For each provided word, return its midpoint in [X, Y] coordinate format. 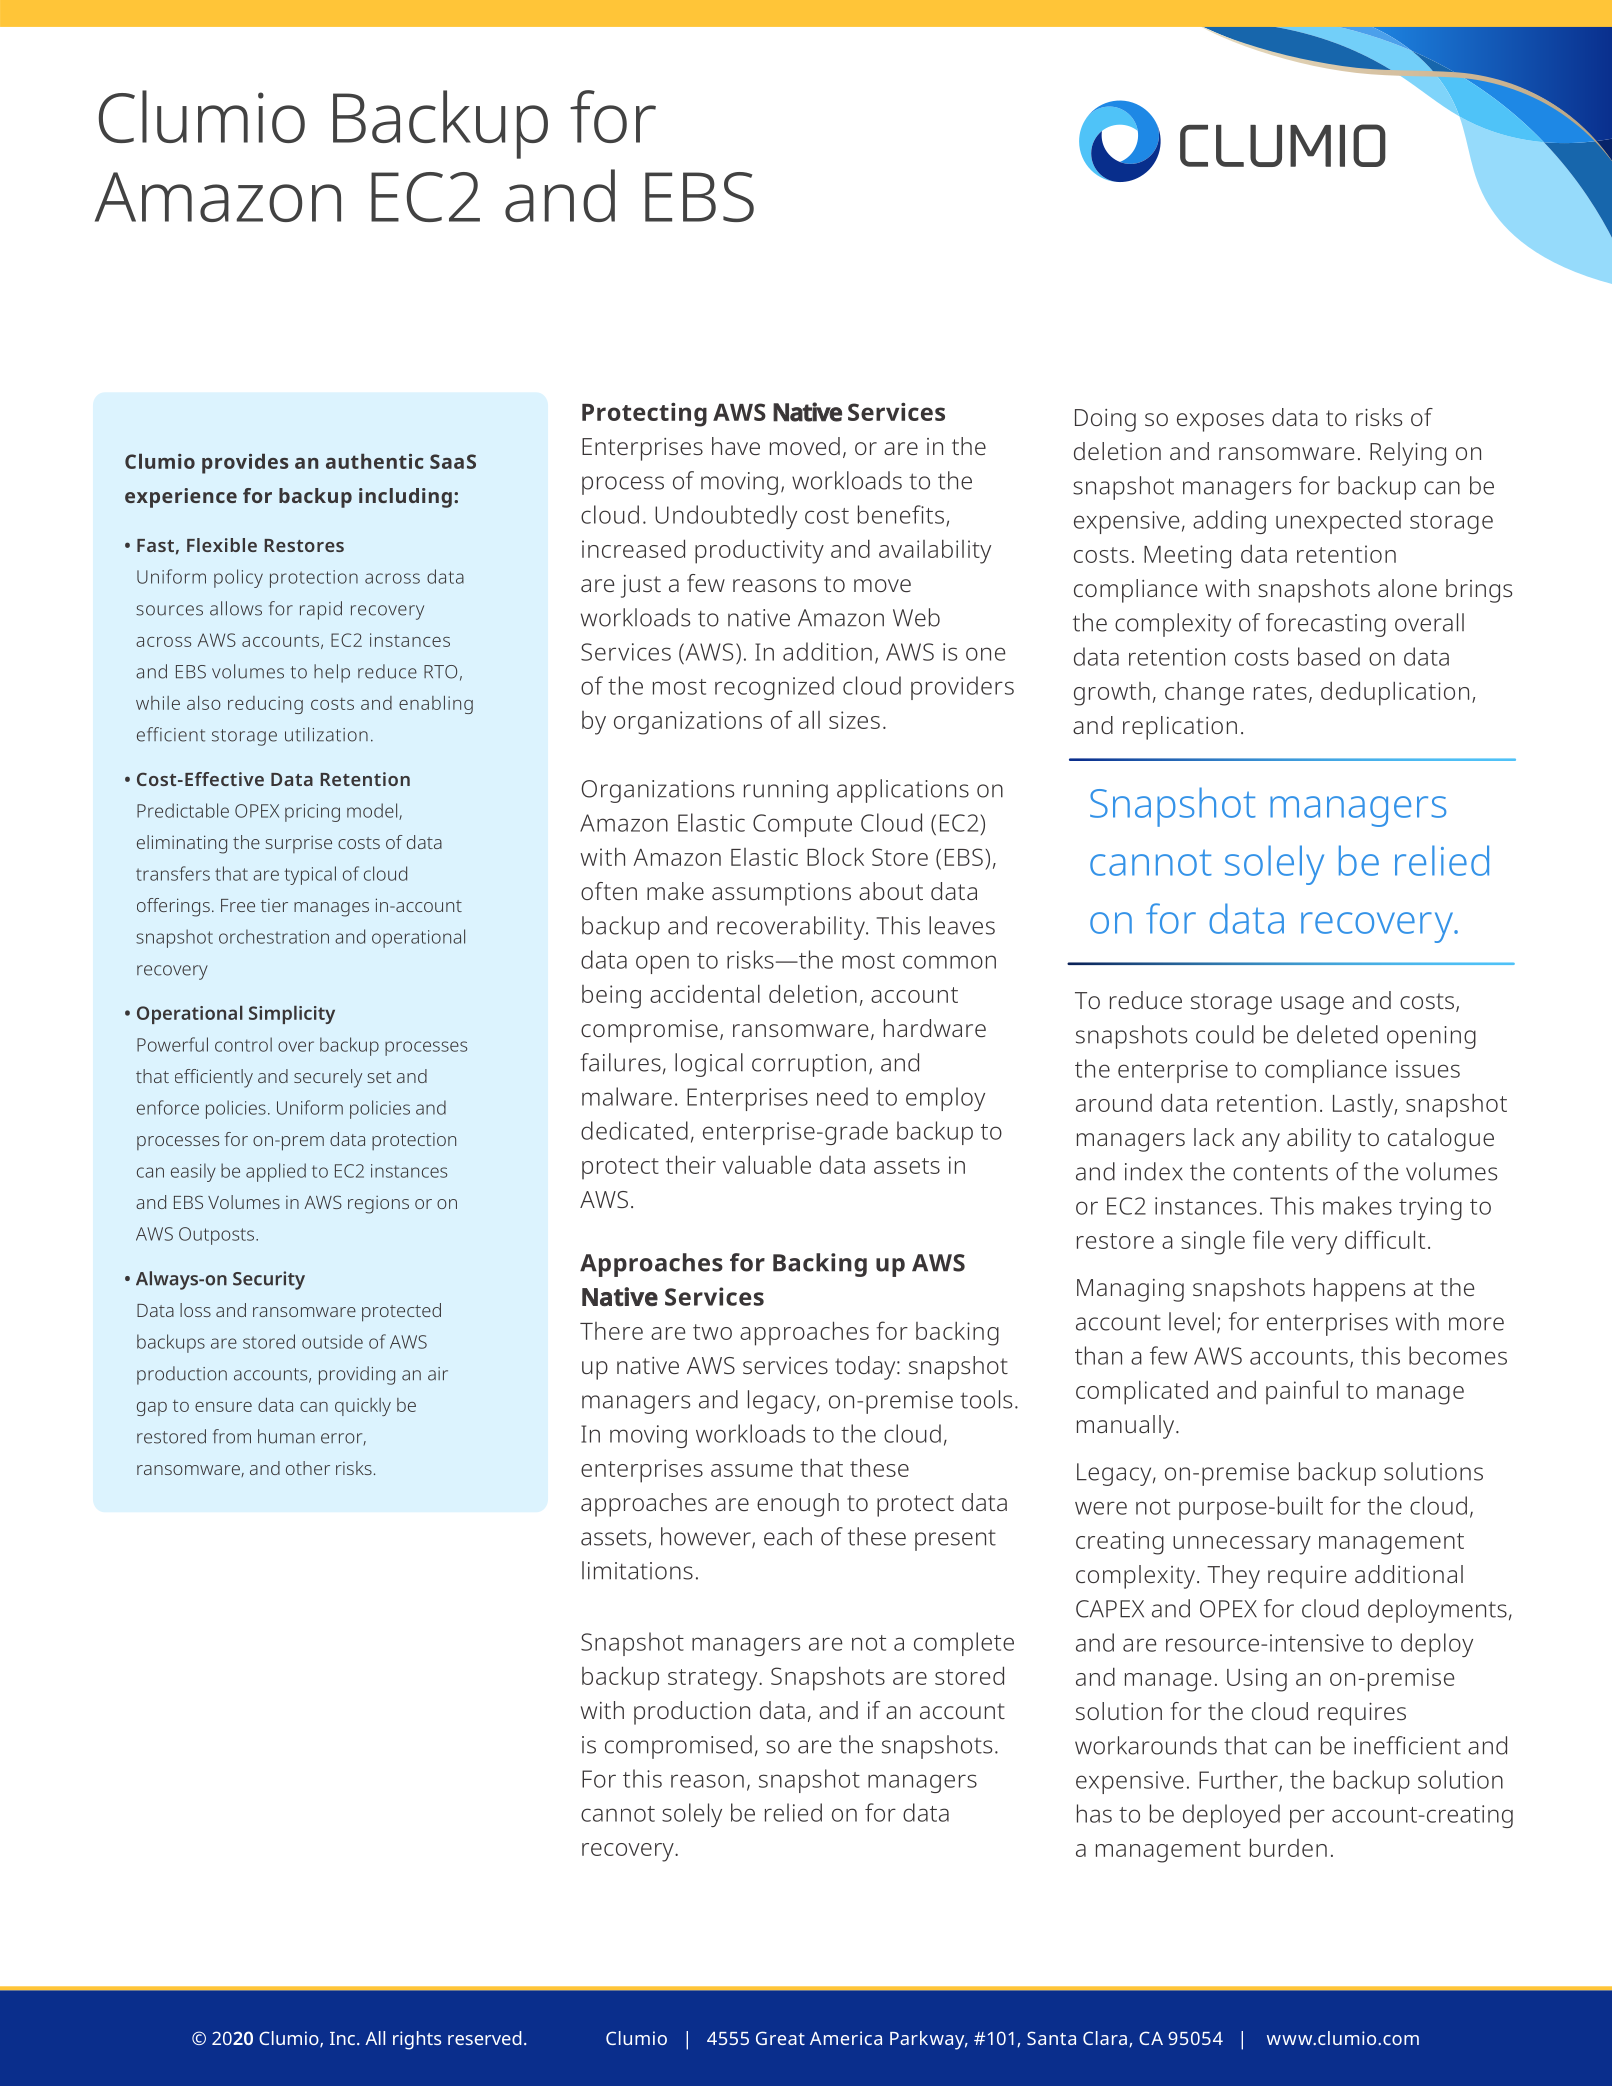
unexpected [1338, 522]
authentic [375, 461]
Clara [1105, 2038]
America [846, 2038]
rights [417, 2040]
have [736, 446]
